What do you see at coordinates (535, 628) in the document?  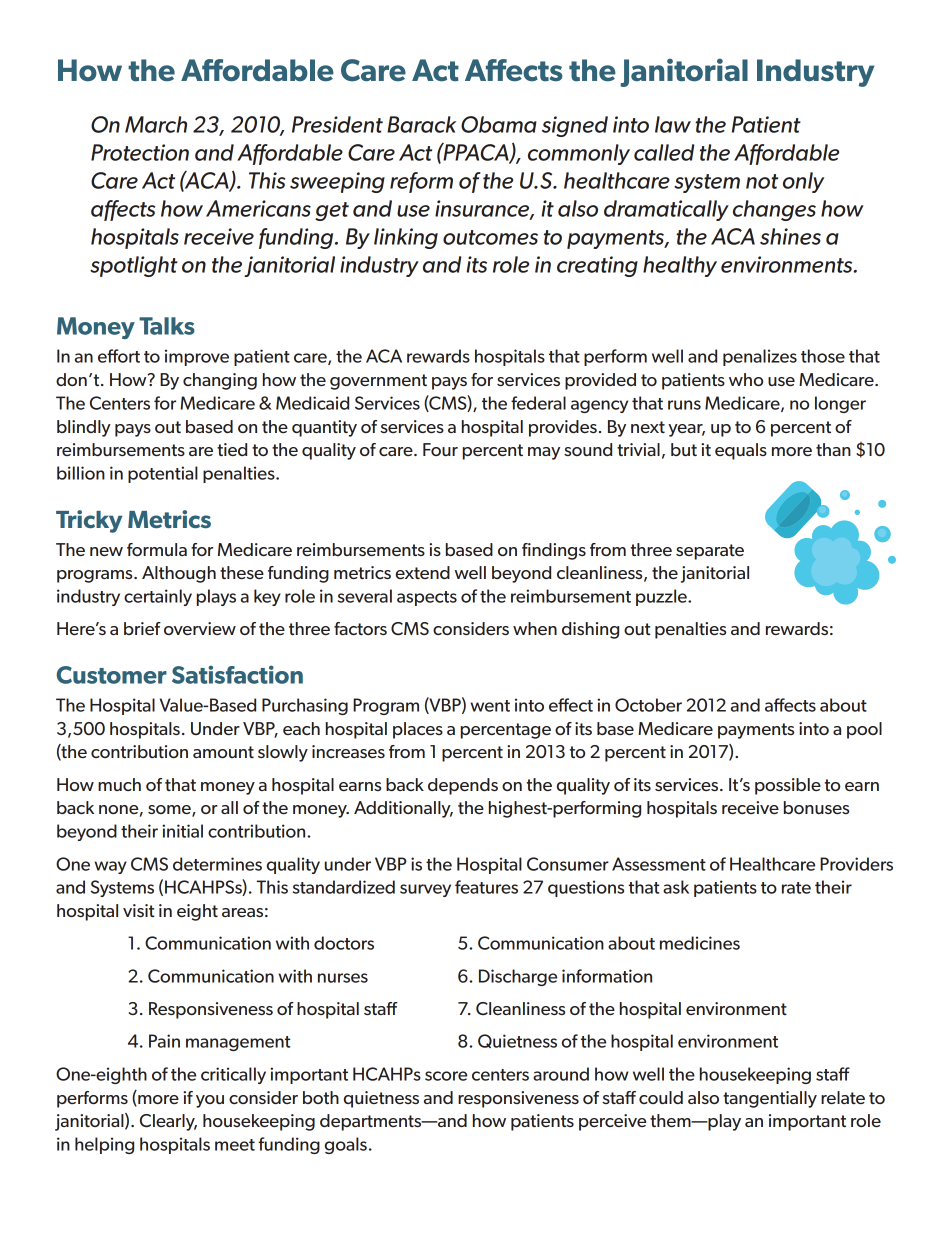 I see `when` at bounding box center [535, 628].
